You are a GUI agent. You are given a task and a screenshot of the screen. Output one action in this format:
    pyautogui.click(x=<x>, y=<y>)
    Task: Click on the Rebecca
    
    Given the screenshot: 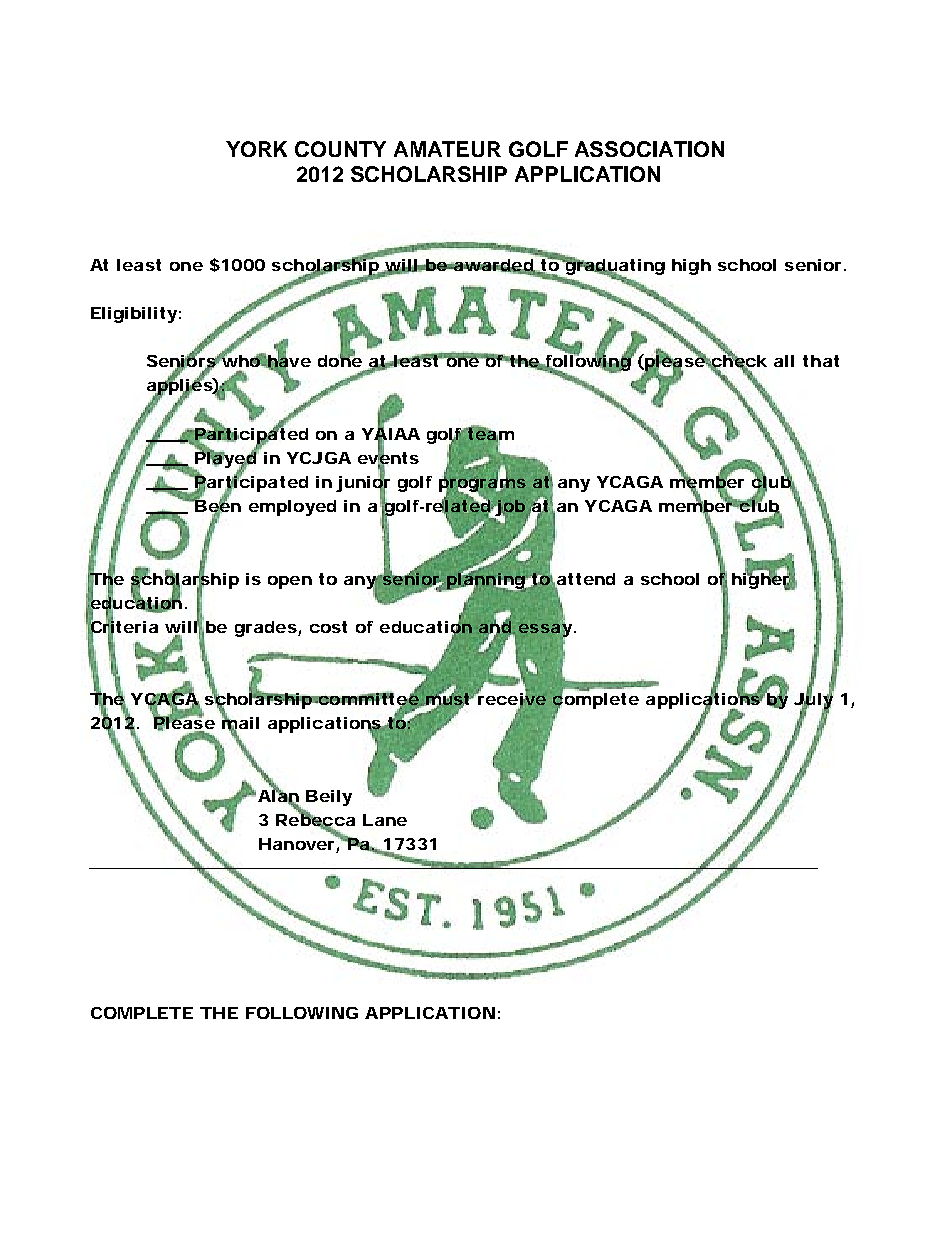 What is the action you would take?
    pyautogui.click(x=315, y=820)
